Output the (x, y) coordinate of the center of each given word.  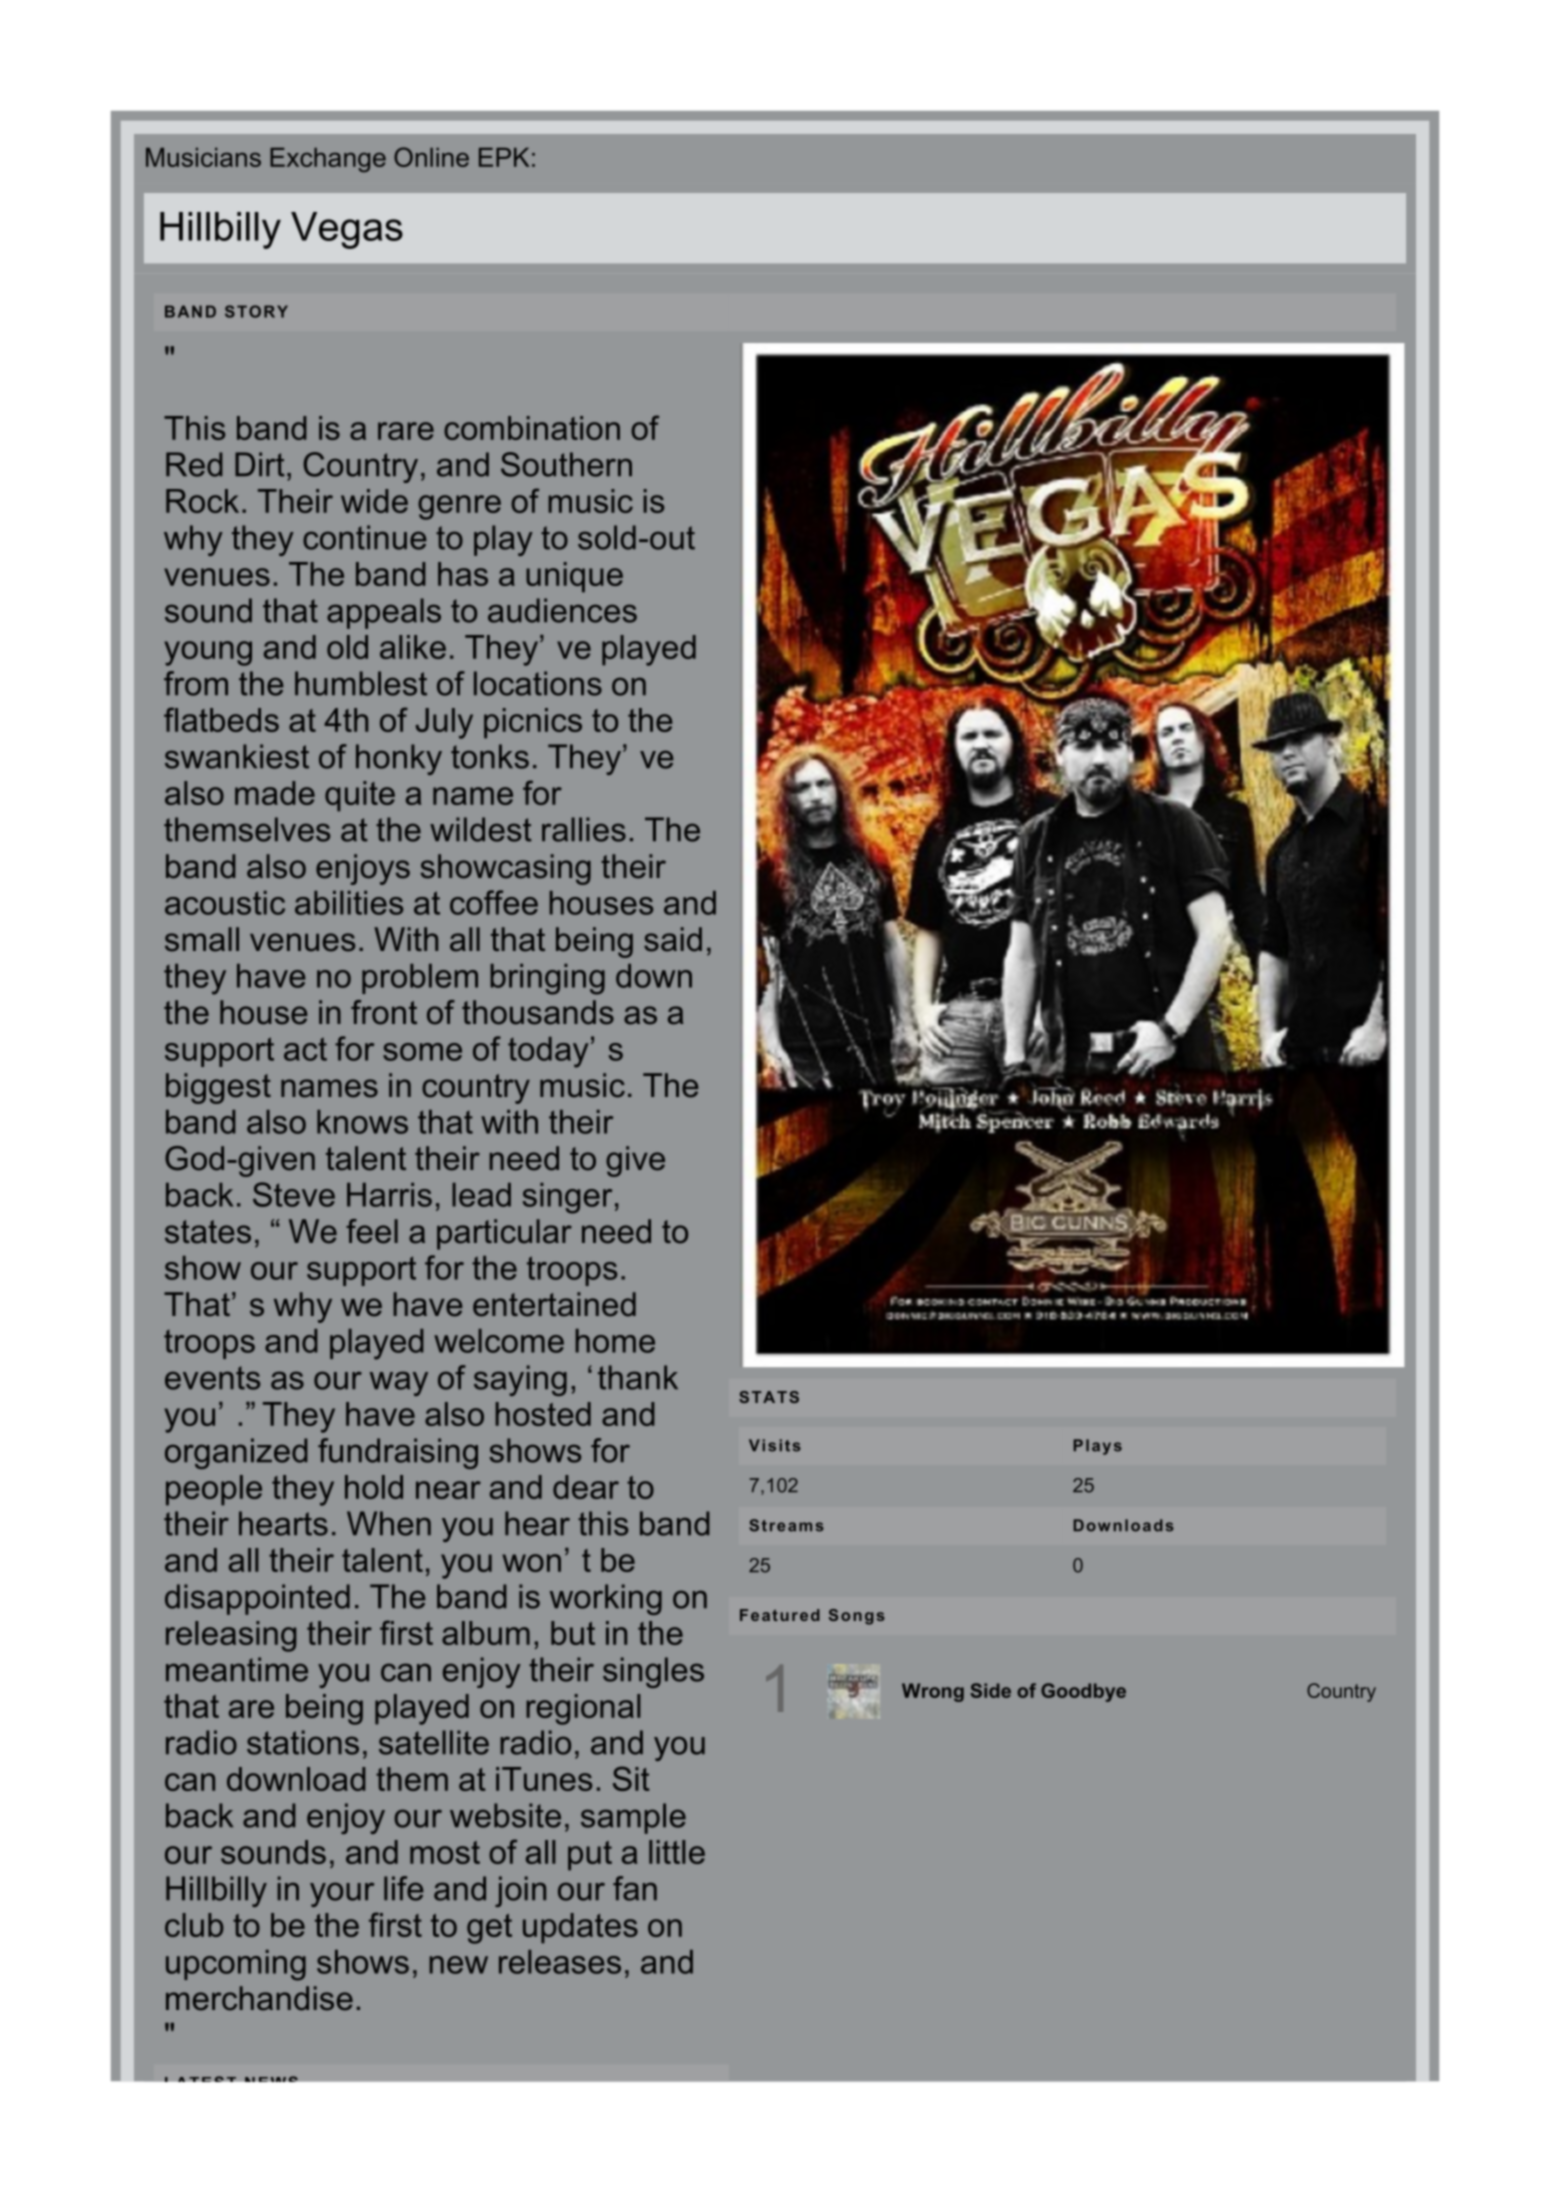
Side (990, 1690)
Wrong (933, 1692)
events (212, 1378)
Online (431, 157)
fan (635, 1888)
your (342, 1894)
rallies (584, 829)
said (673, 939)
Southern (566, 464)
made (275, 793)
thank (638, 1377)
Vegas (347, 230)
